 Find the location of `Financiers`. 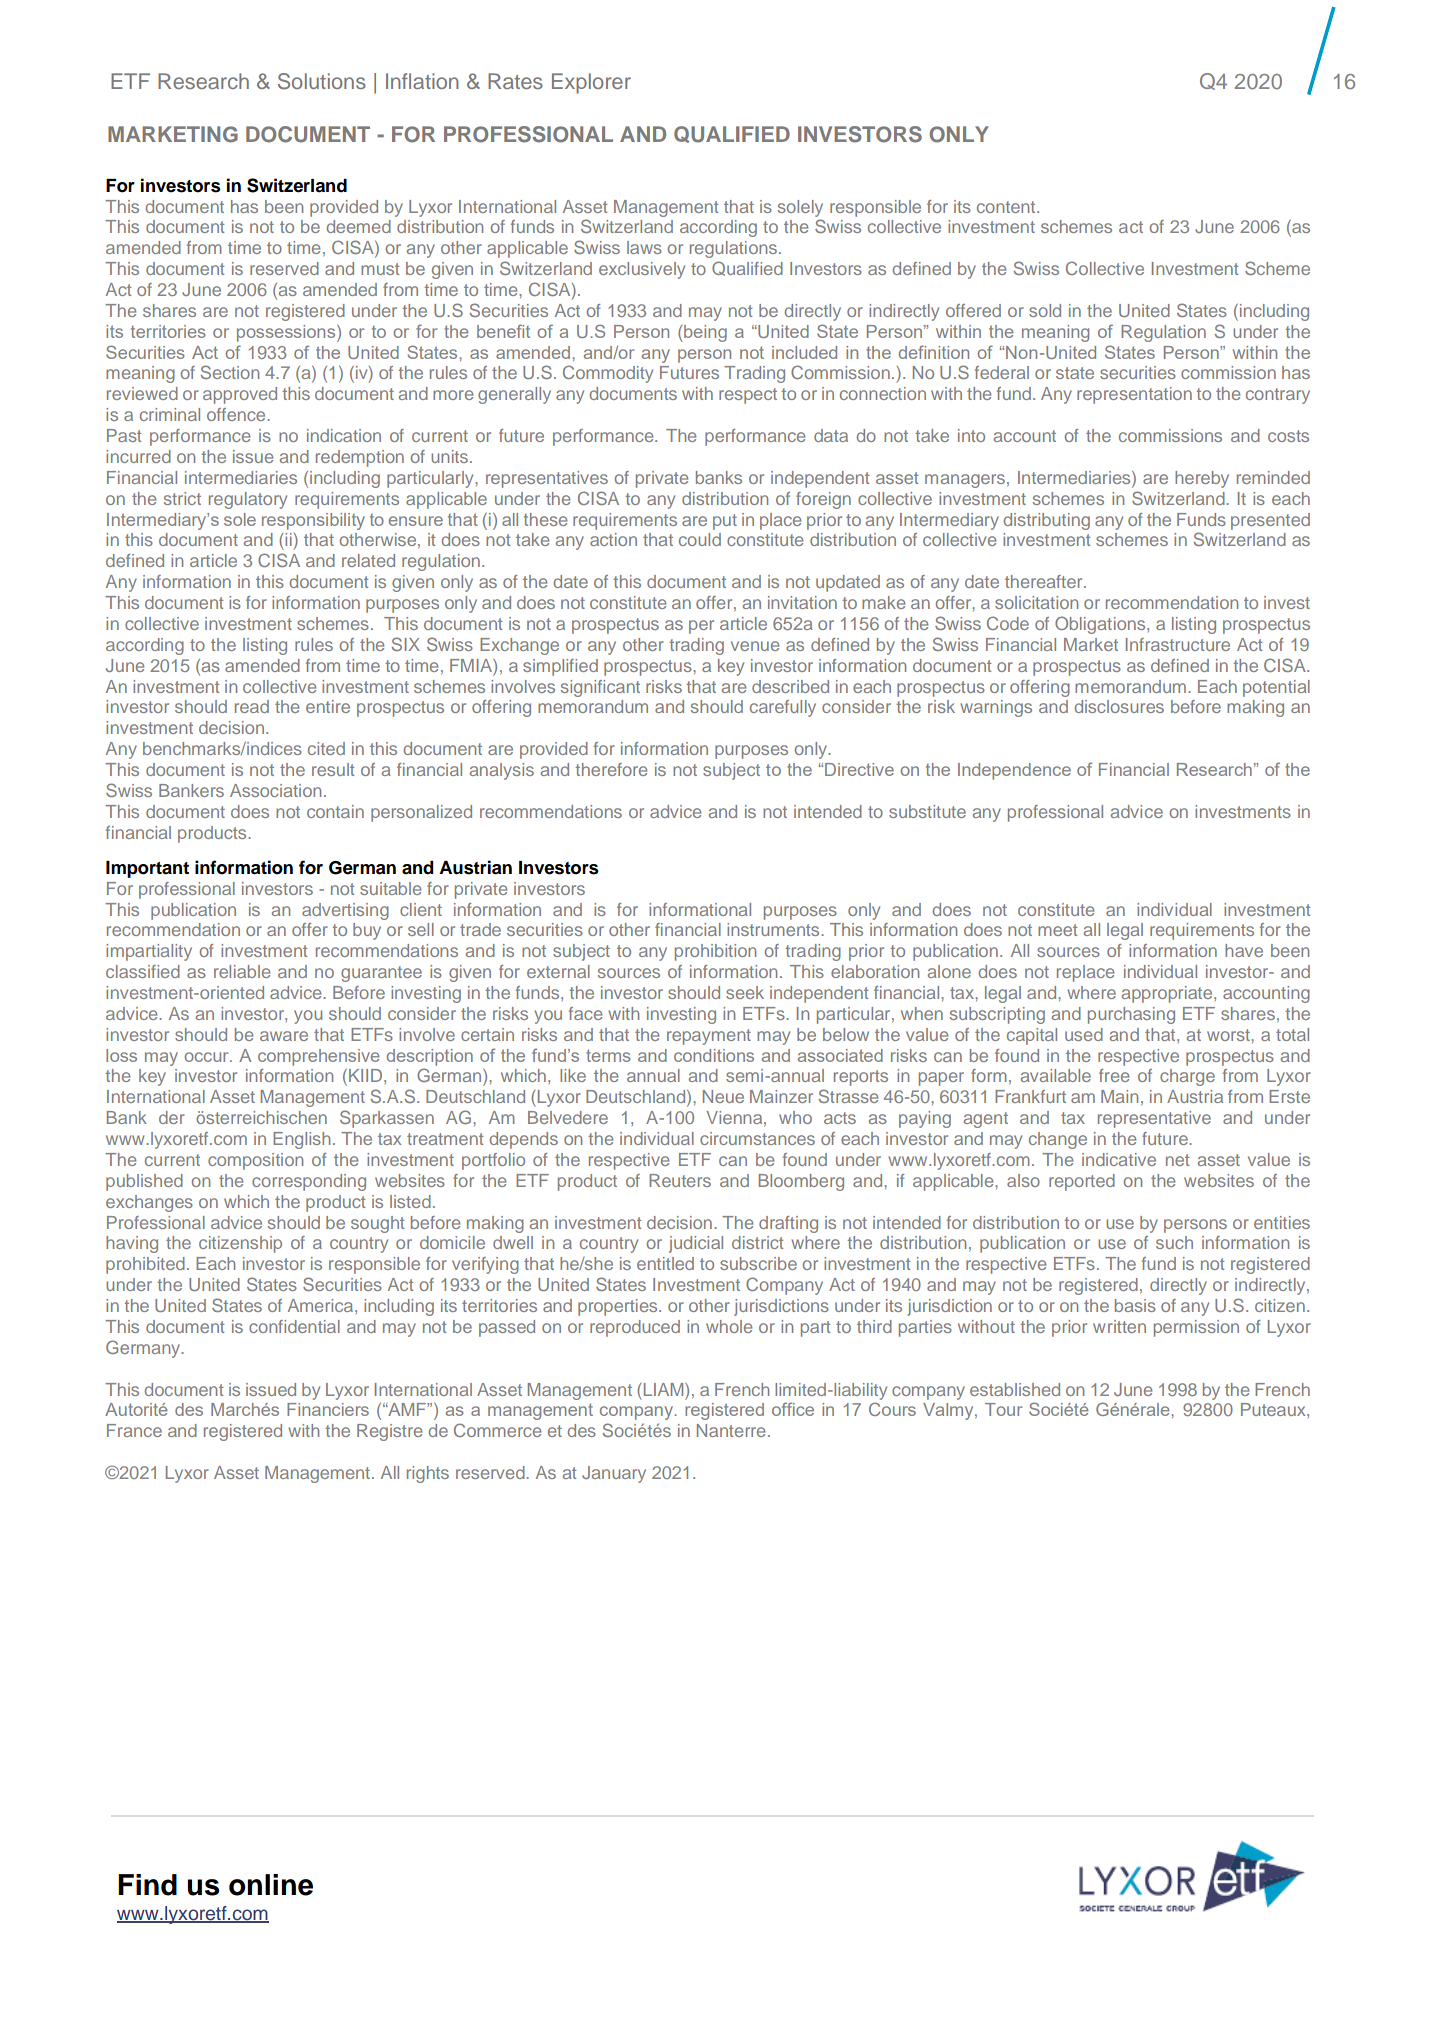

Financiers is located at coordinates (328, 1409).
